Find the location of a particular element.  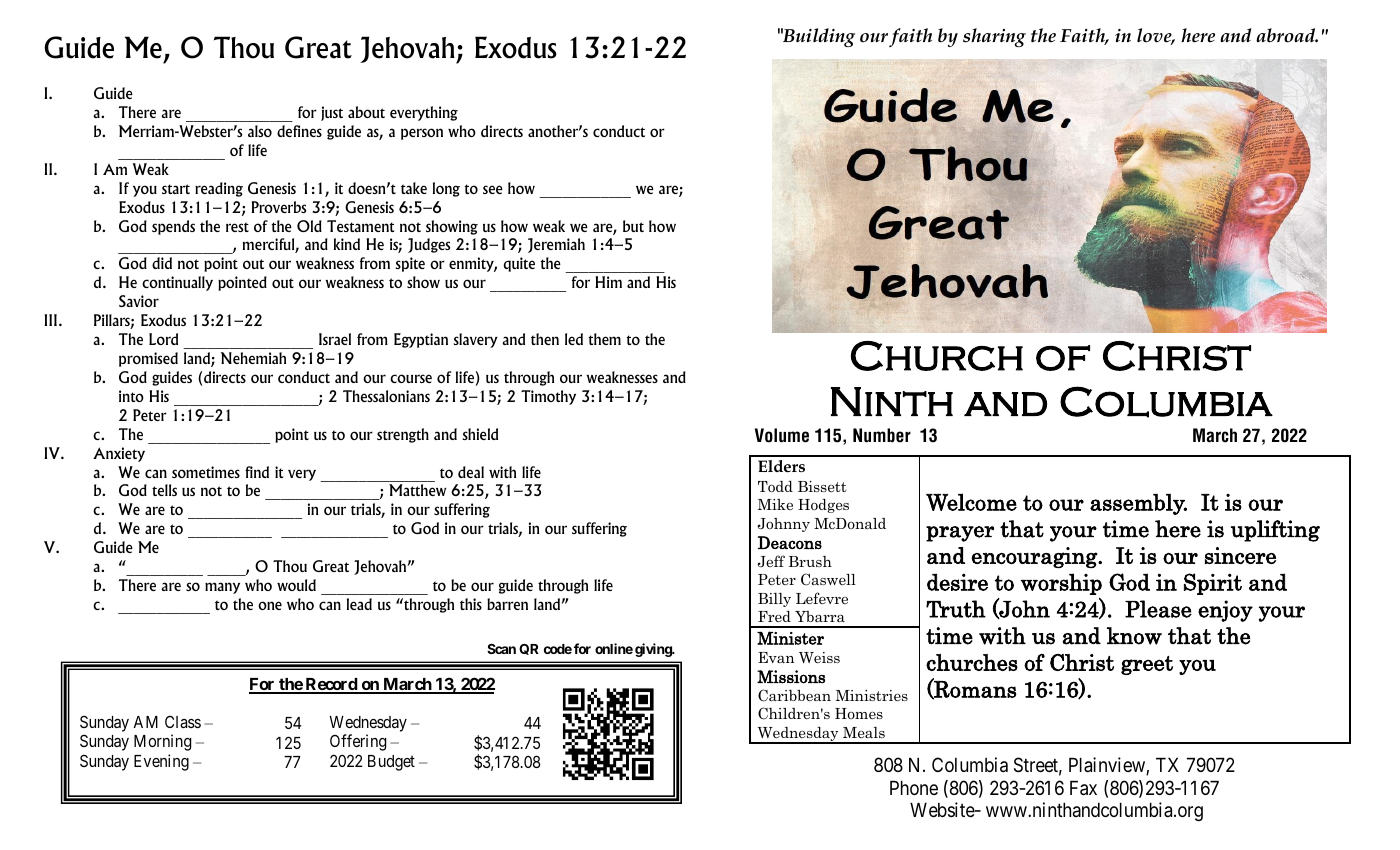

Number is located at coordinates (882, 435).
